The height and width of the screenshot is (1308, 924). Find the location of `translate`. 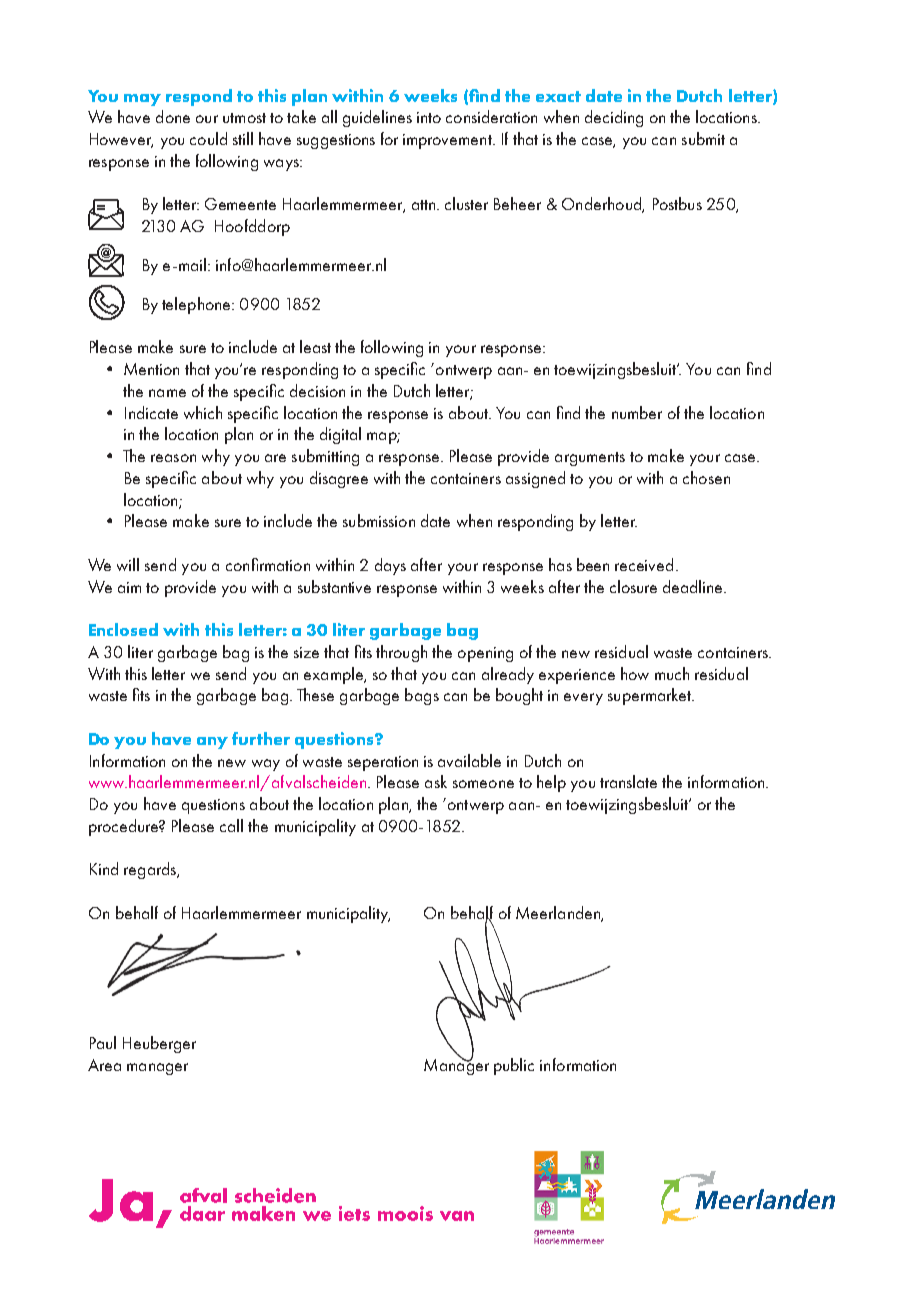

translate is located at coordinates (628, 781).
